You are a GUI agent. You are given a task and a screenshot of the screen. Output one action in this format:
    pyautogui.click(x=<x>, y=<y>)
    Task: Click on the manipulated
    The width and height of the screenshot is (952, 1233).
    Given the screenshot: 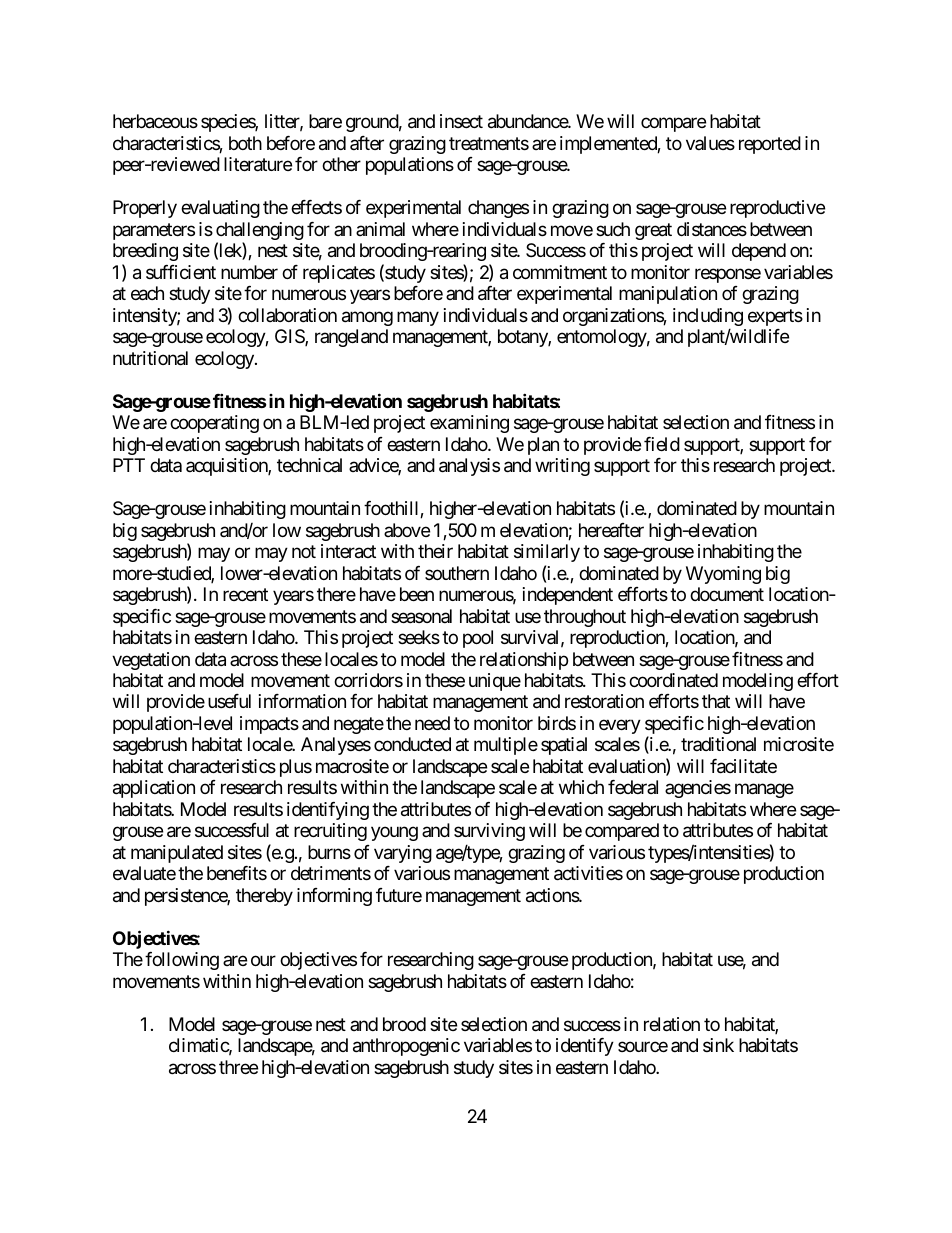 What is the action you would take?
    pyautogui.click(x=177, y=854)
